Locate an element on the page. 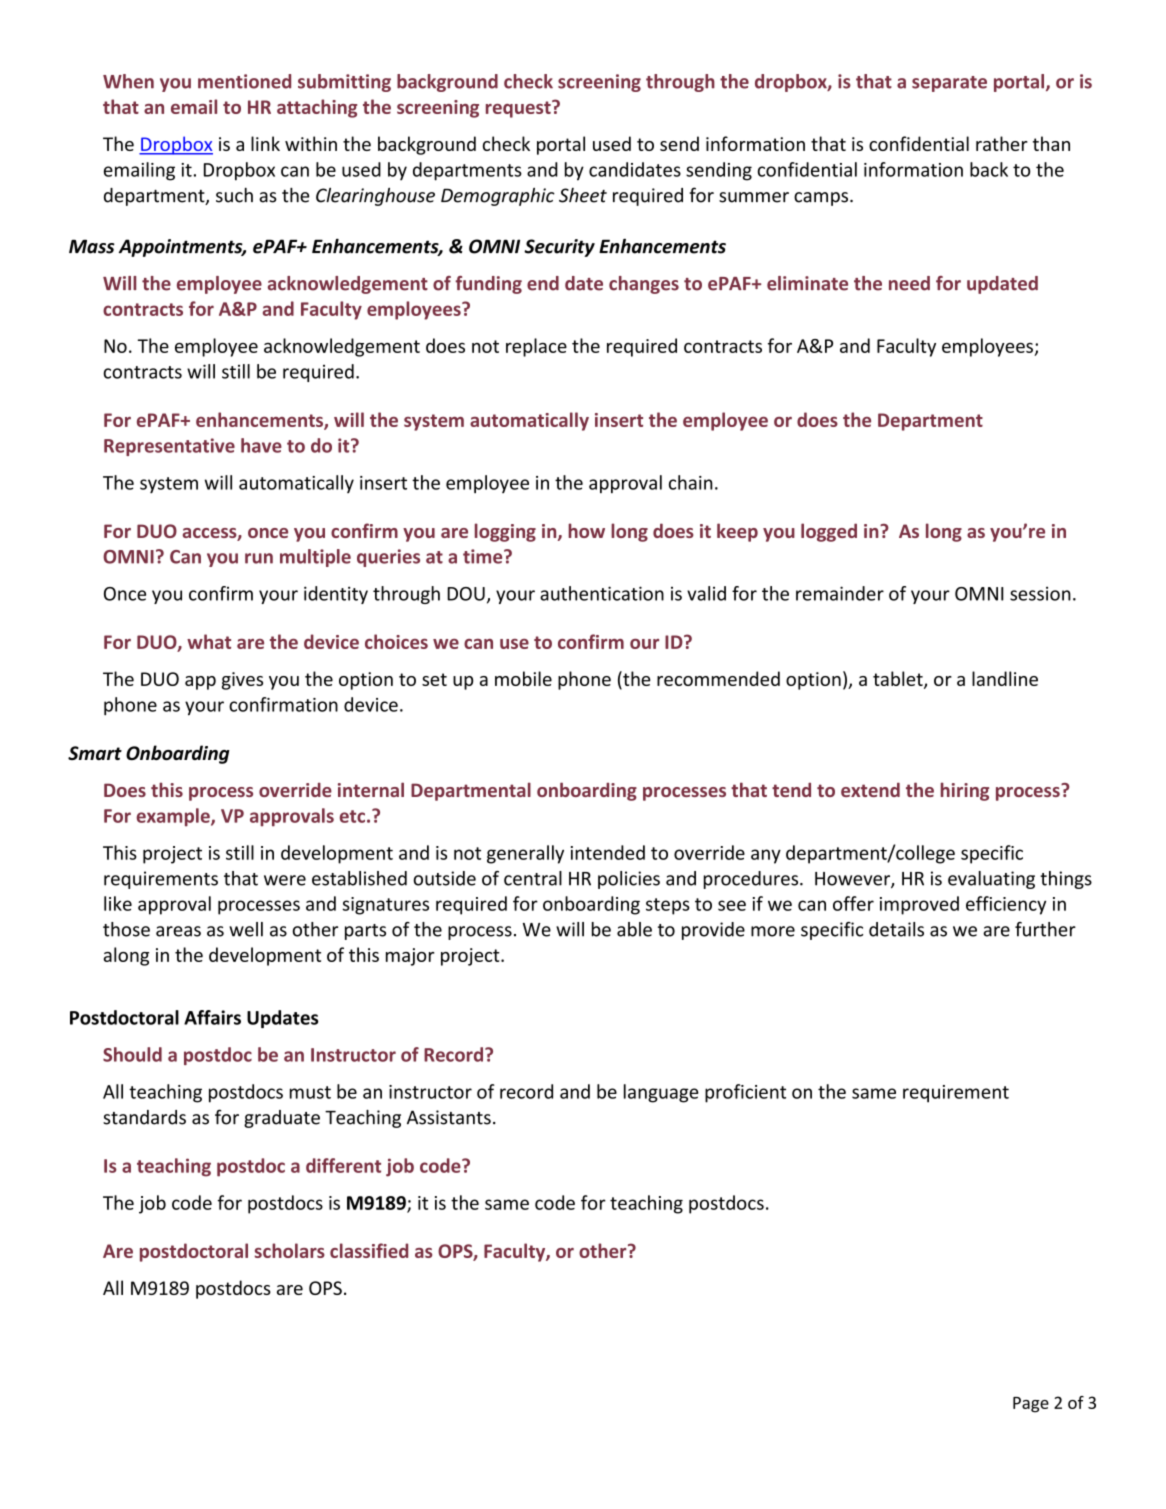 The image size is (1166, 1509). scholars is located at coordinates (290, 1250).
